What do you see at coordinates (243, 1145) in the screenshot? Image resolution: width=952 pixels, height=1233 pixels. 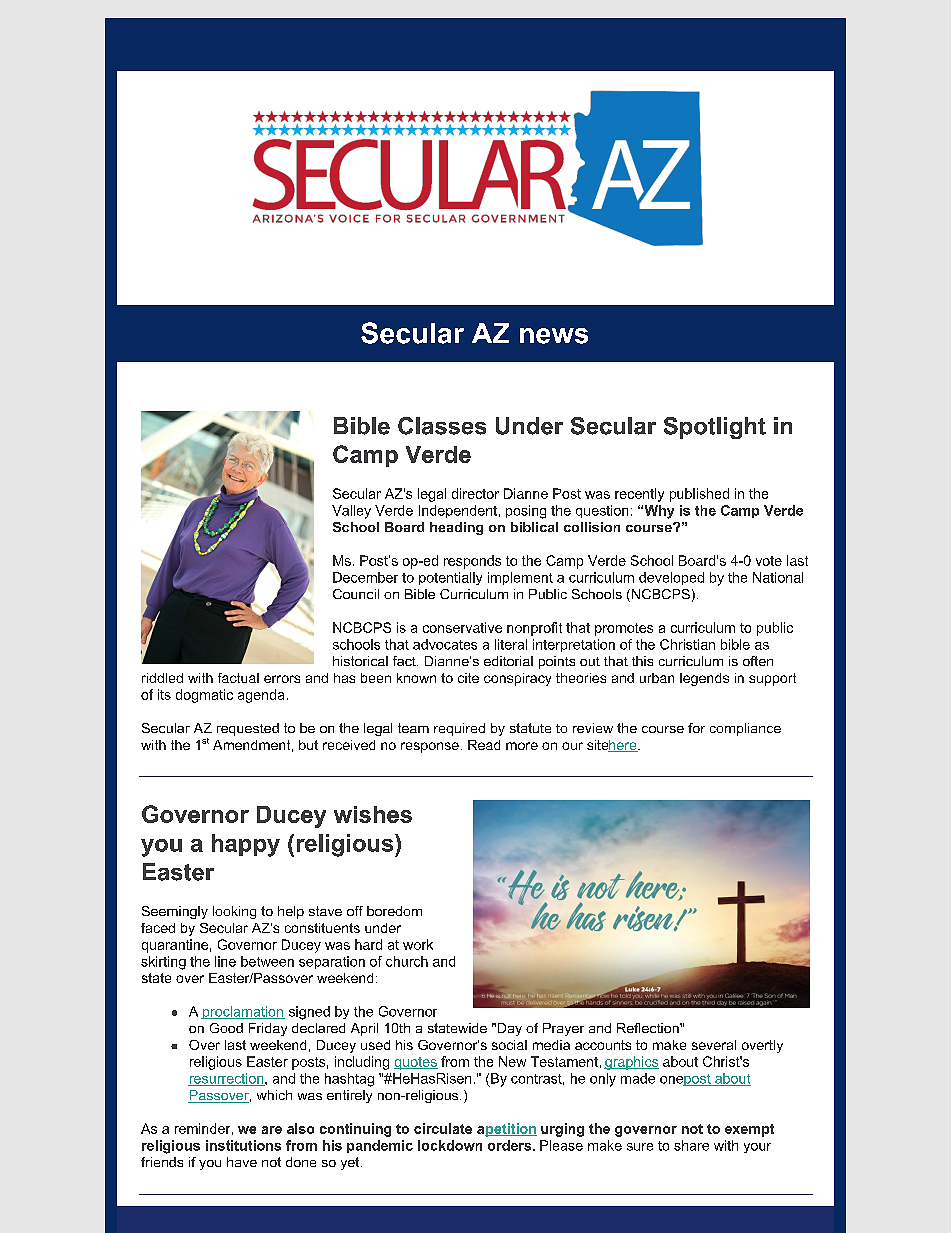 I see `institutions` at bounding box center [243, 1145].
